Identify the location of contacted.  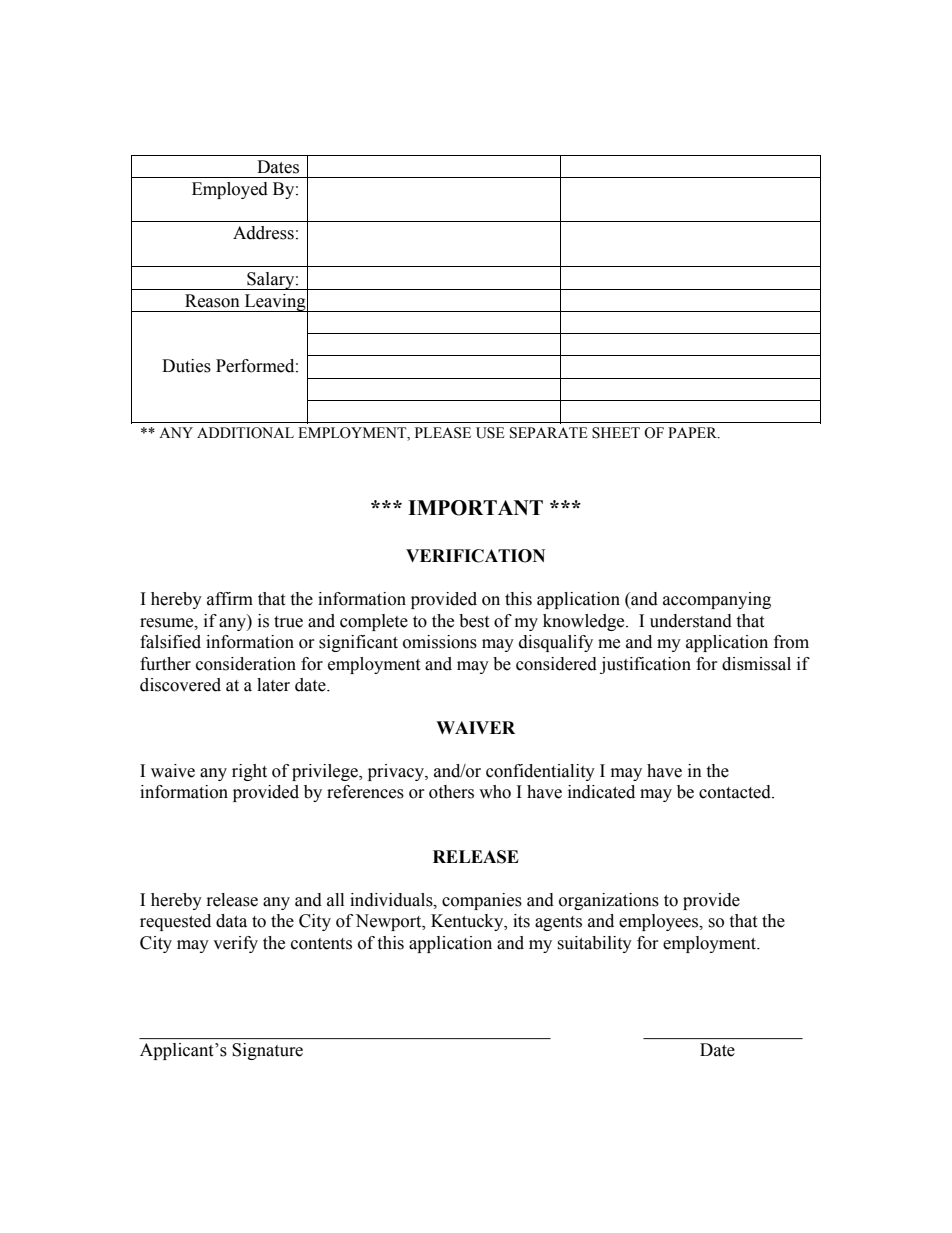
(736, 792).
